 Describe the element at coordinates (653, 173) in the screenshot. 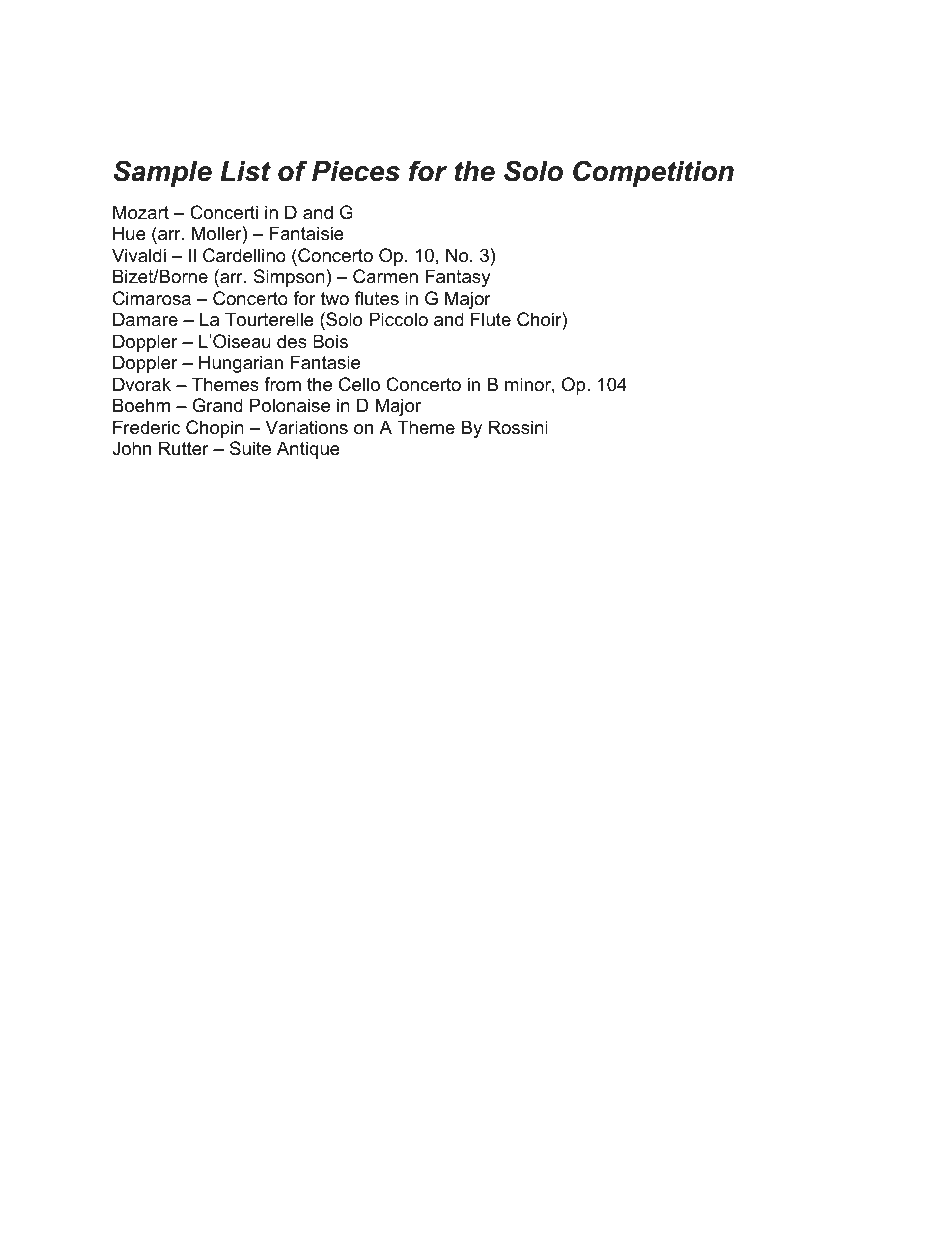

I see `Competition` at that location.
